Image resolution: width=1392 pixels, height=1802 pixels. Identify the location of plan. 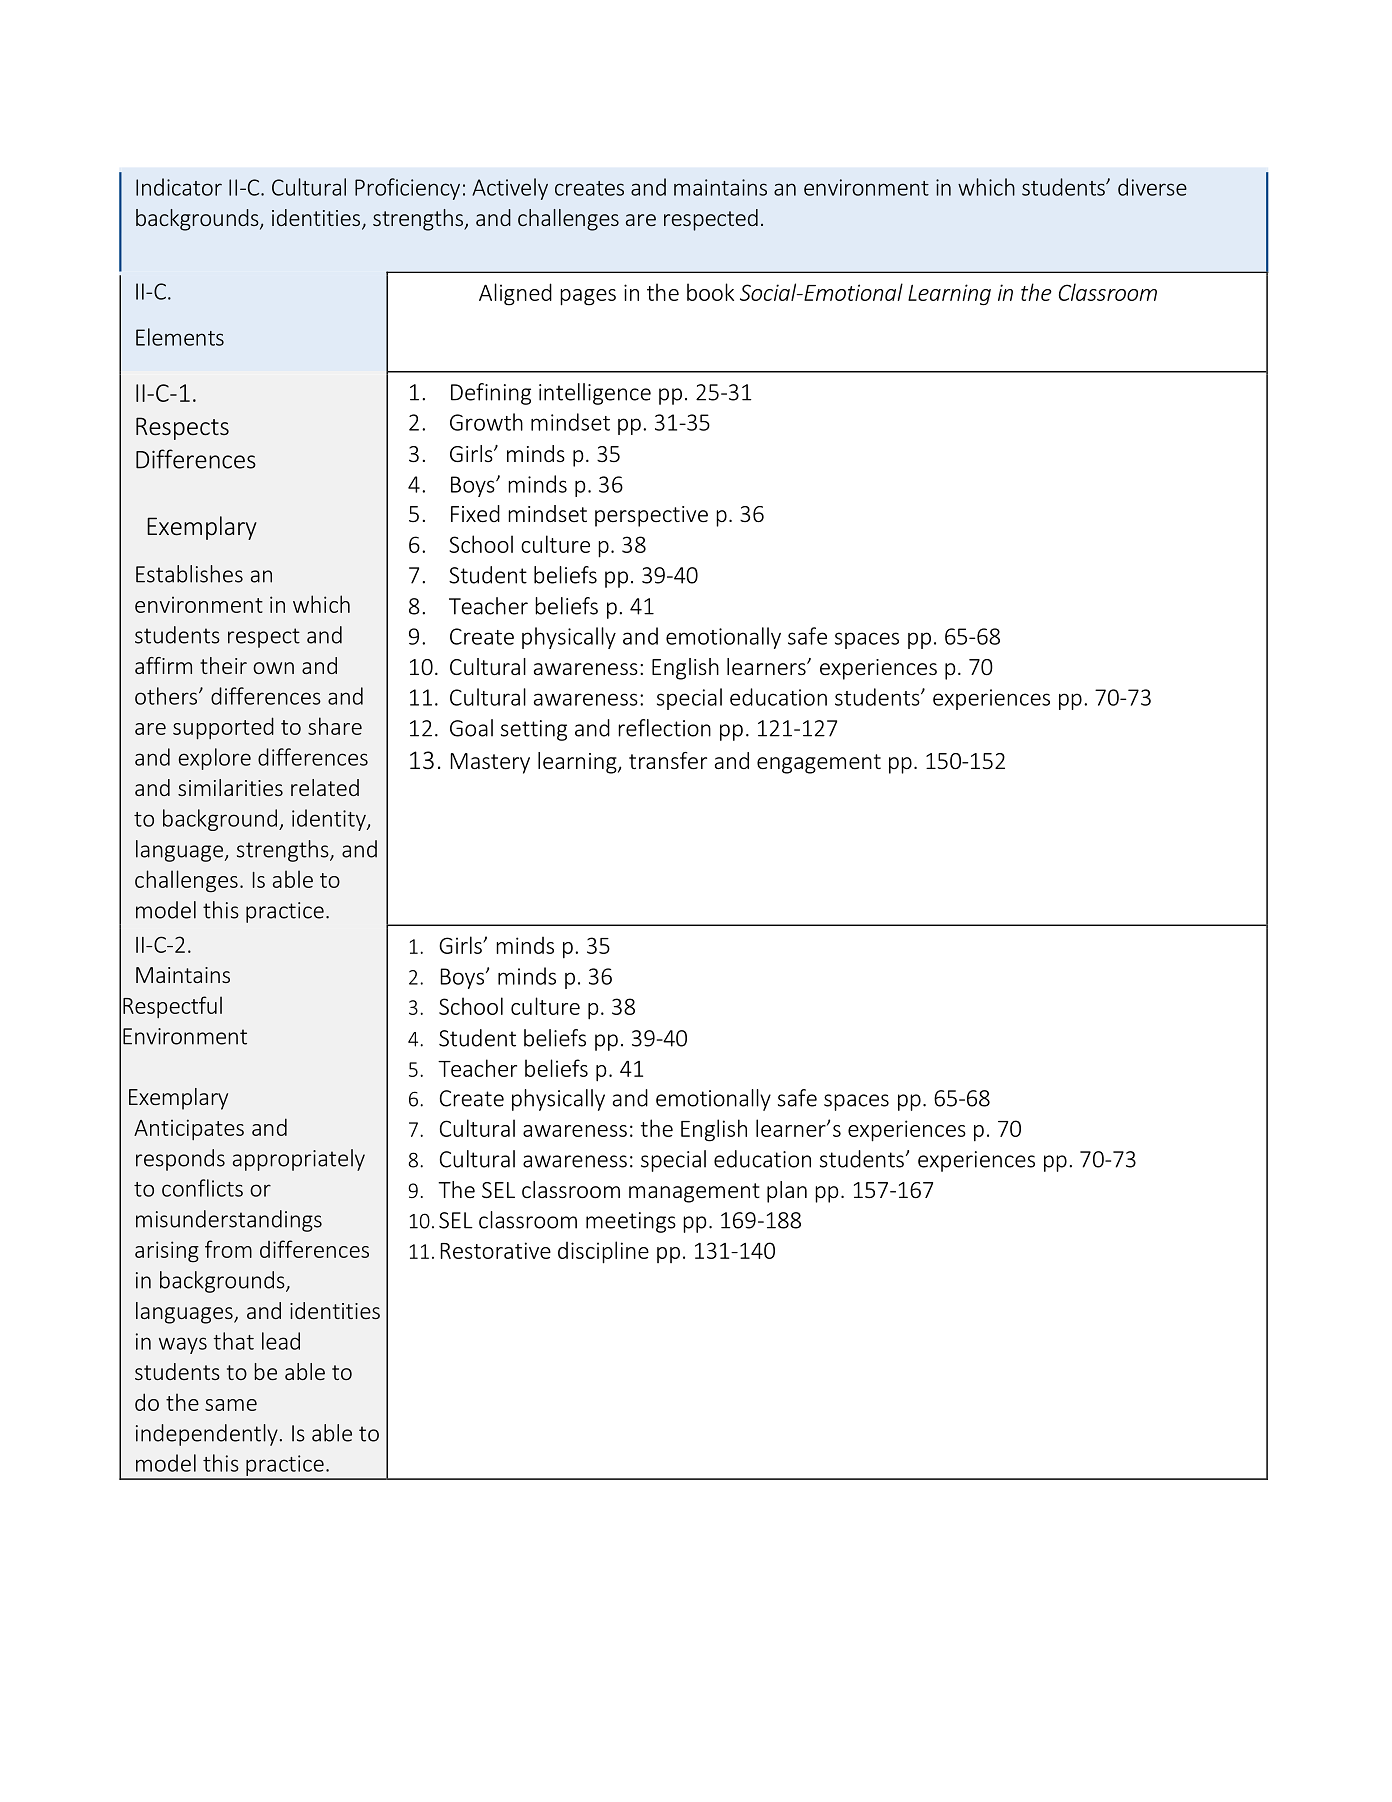
(787, 1192).
